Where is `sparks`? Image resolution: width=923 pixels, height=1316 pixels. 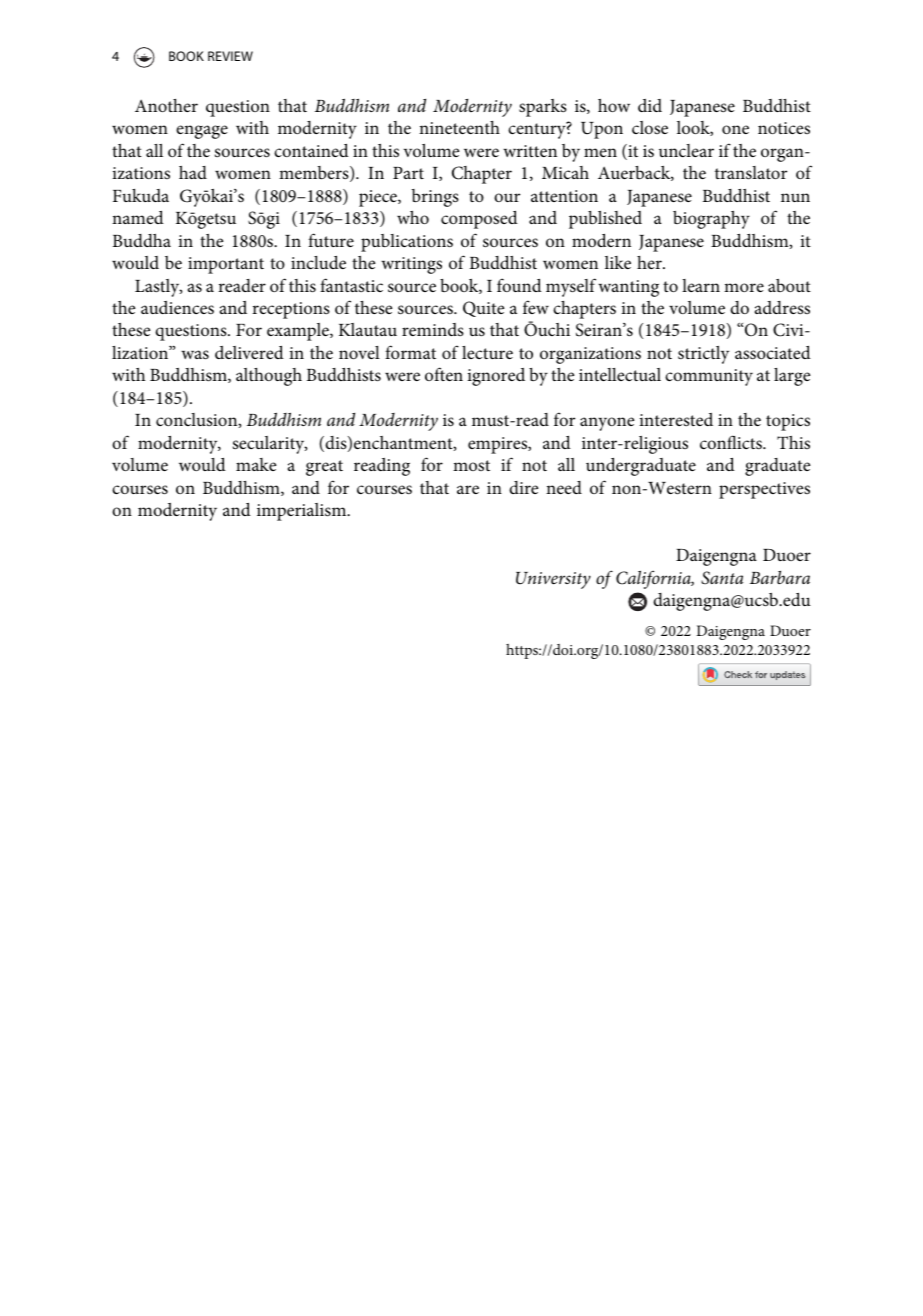 sparks is located at coordinates (543, 108).
